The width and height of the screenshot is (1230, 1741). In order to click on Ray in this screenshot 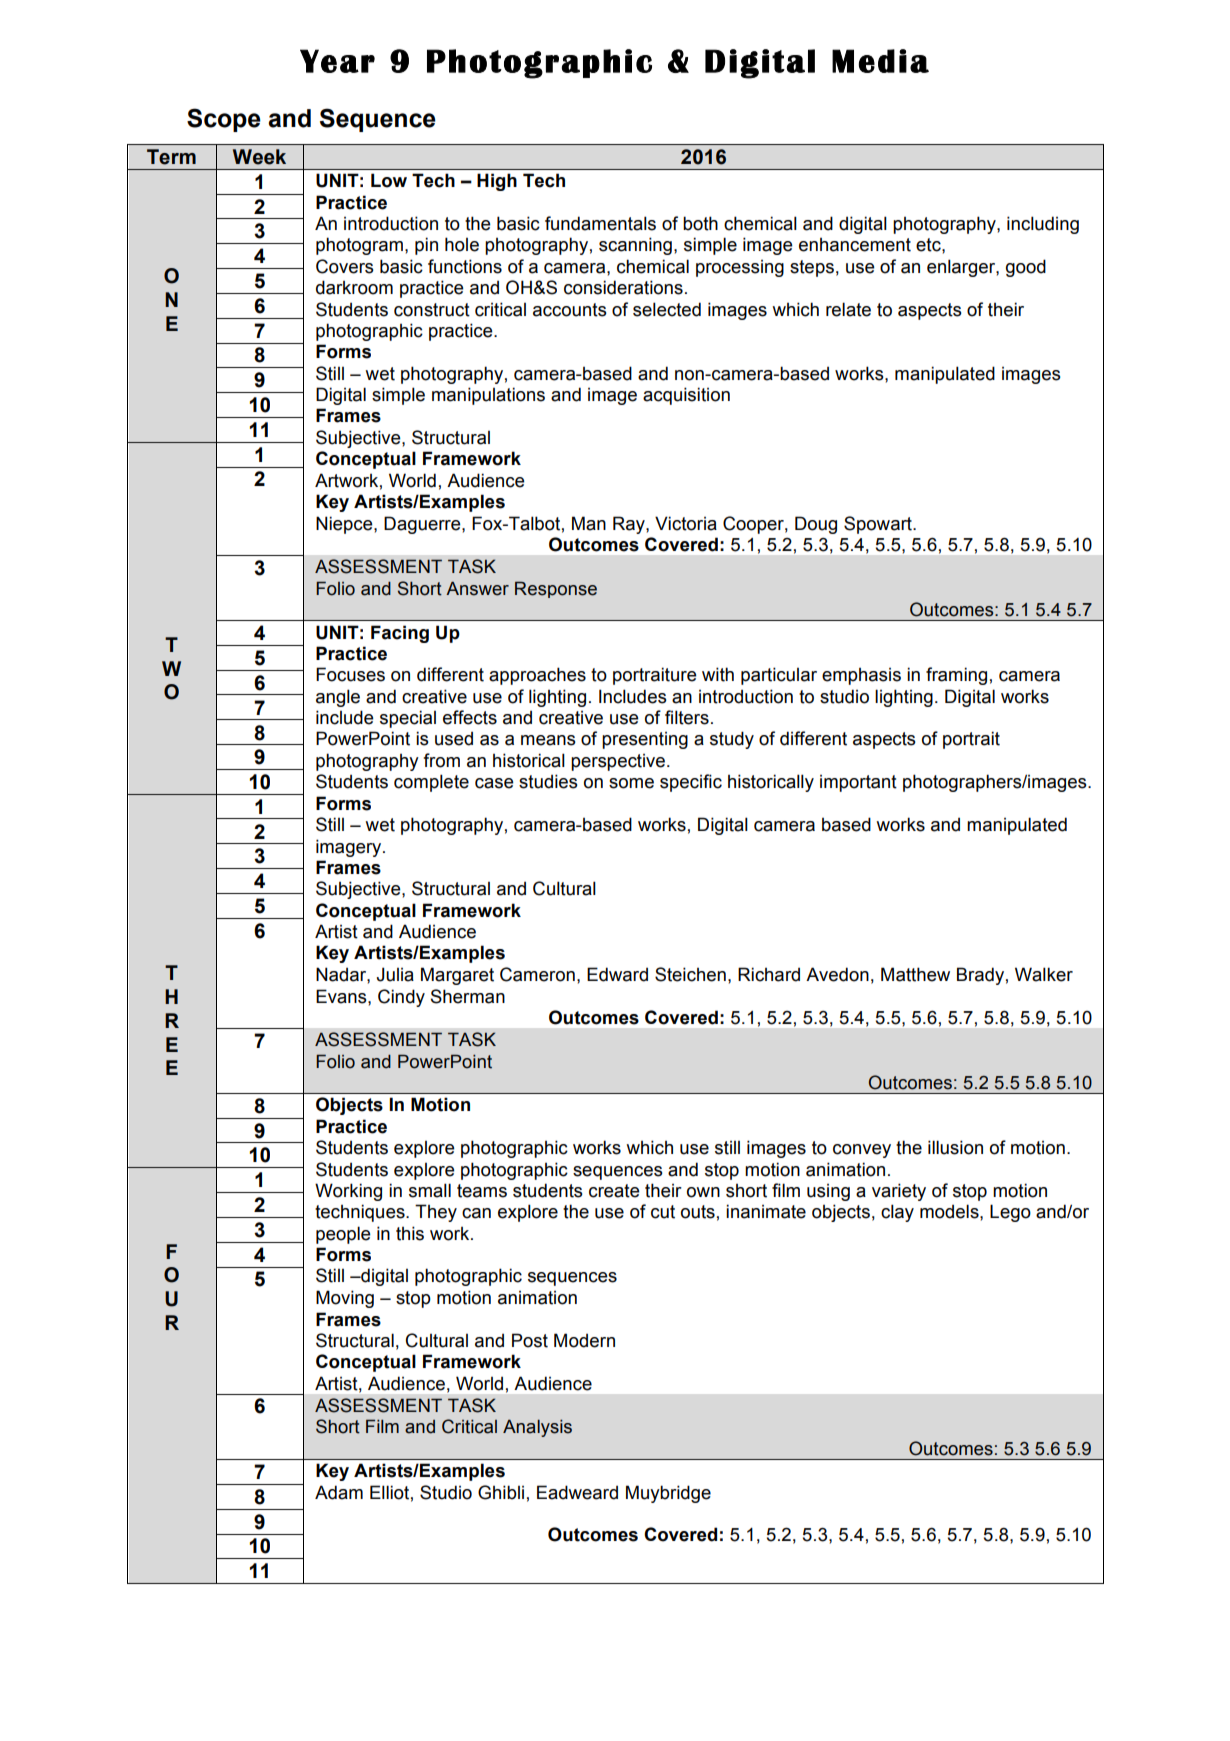, I will do `click(630, 525)`.
